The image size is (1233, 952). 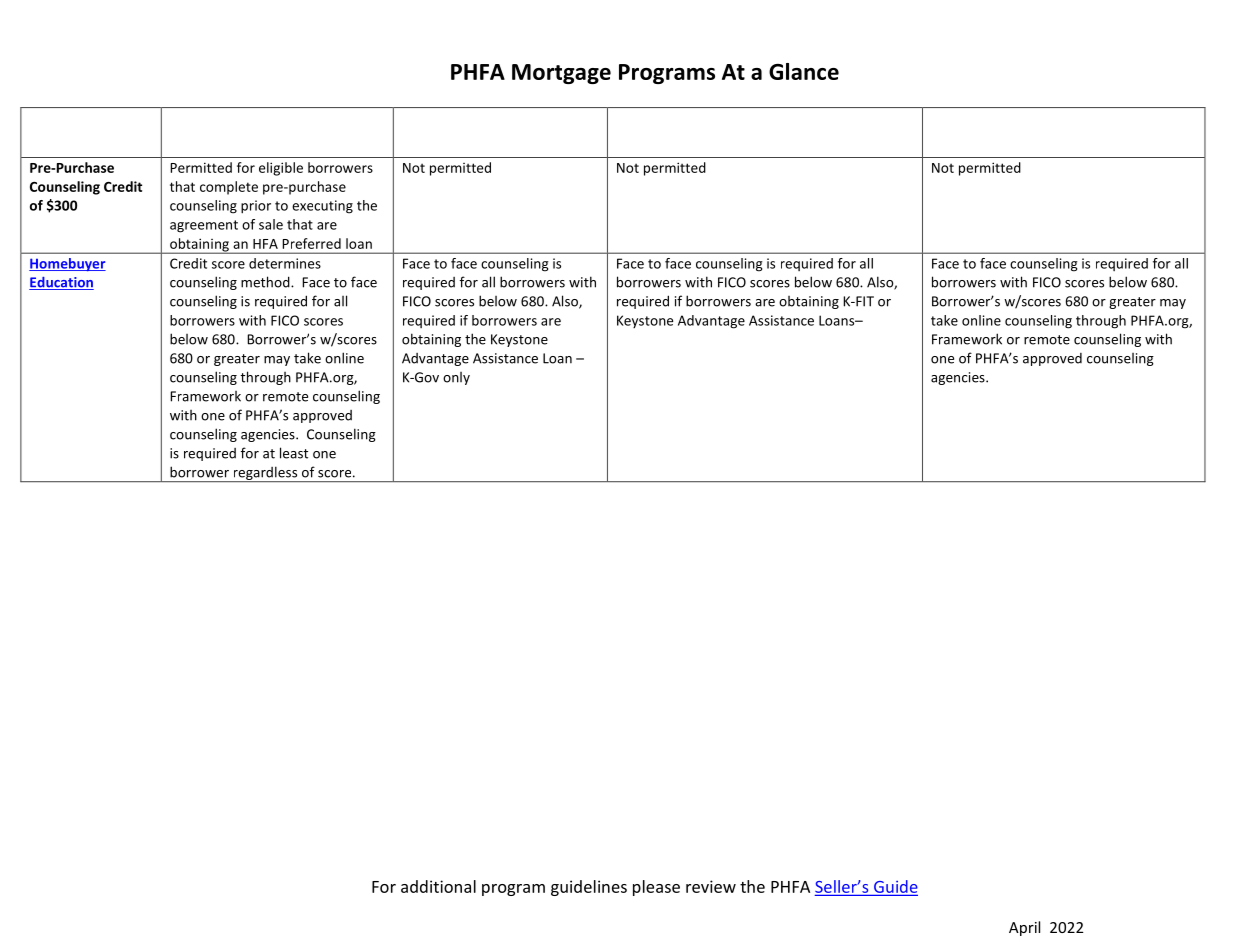 I want to click on regardless, so click(x=265, y=474).
